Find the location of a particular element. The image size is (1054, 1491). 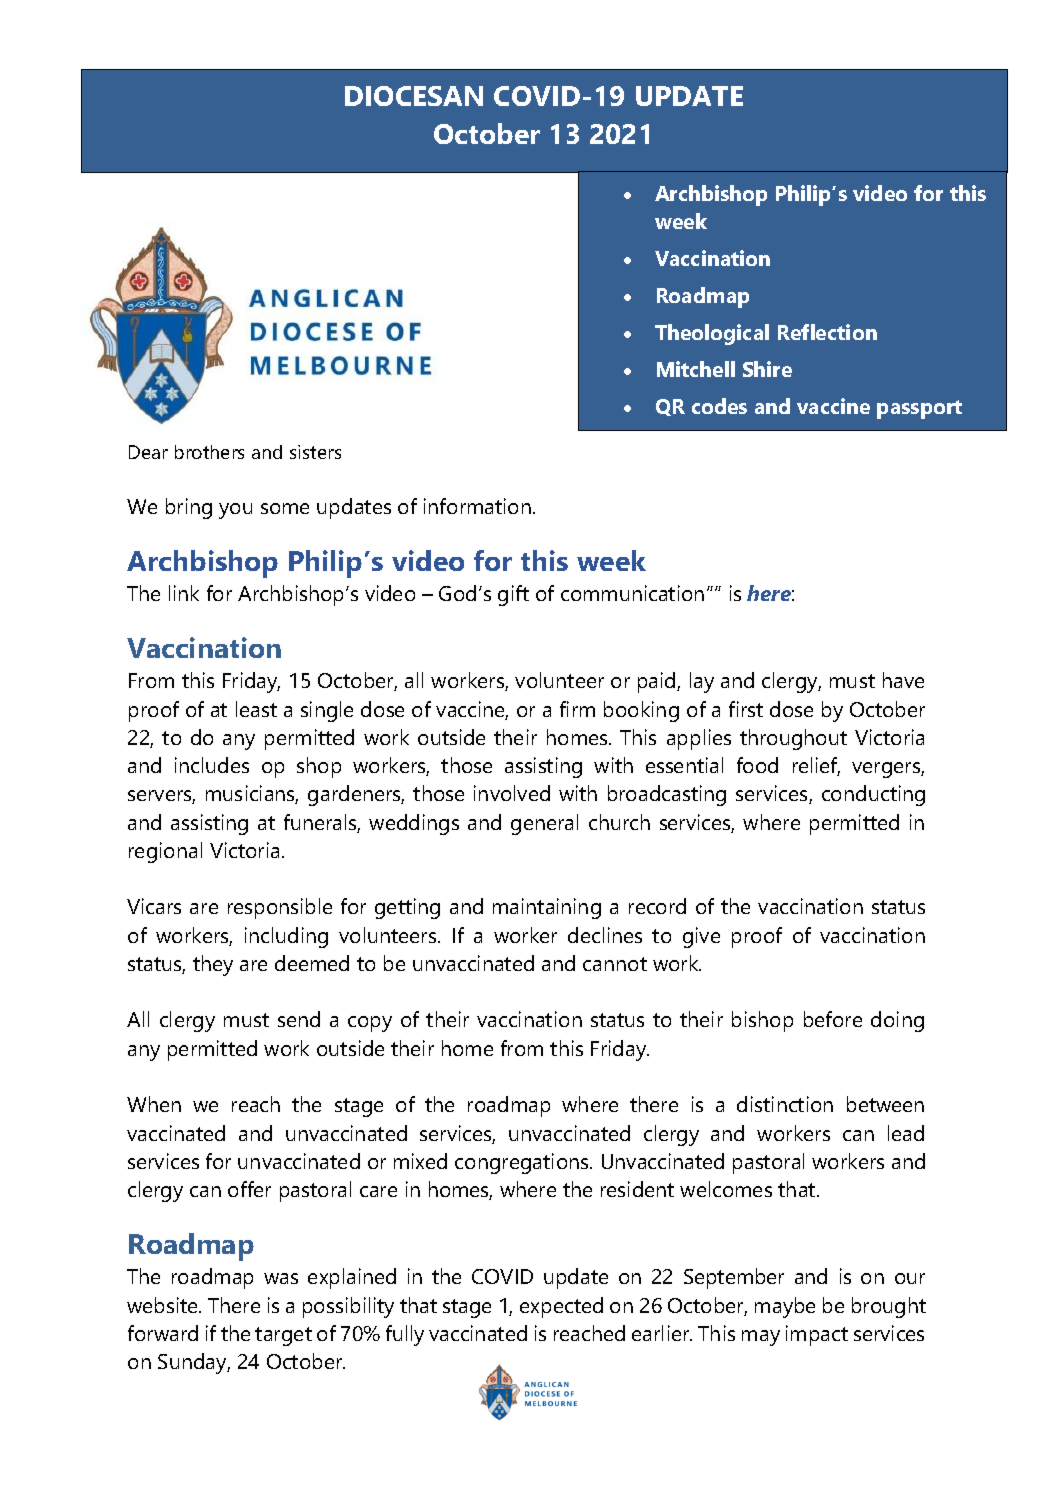

brothers is located at coordinates (209, 452).
